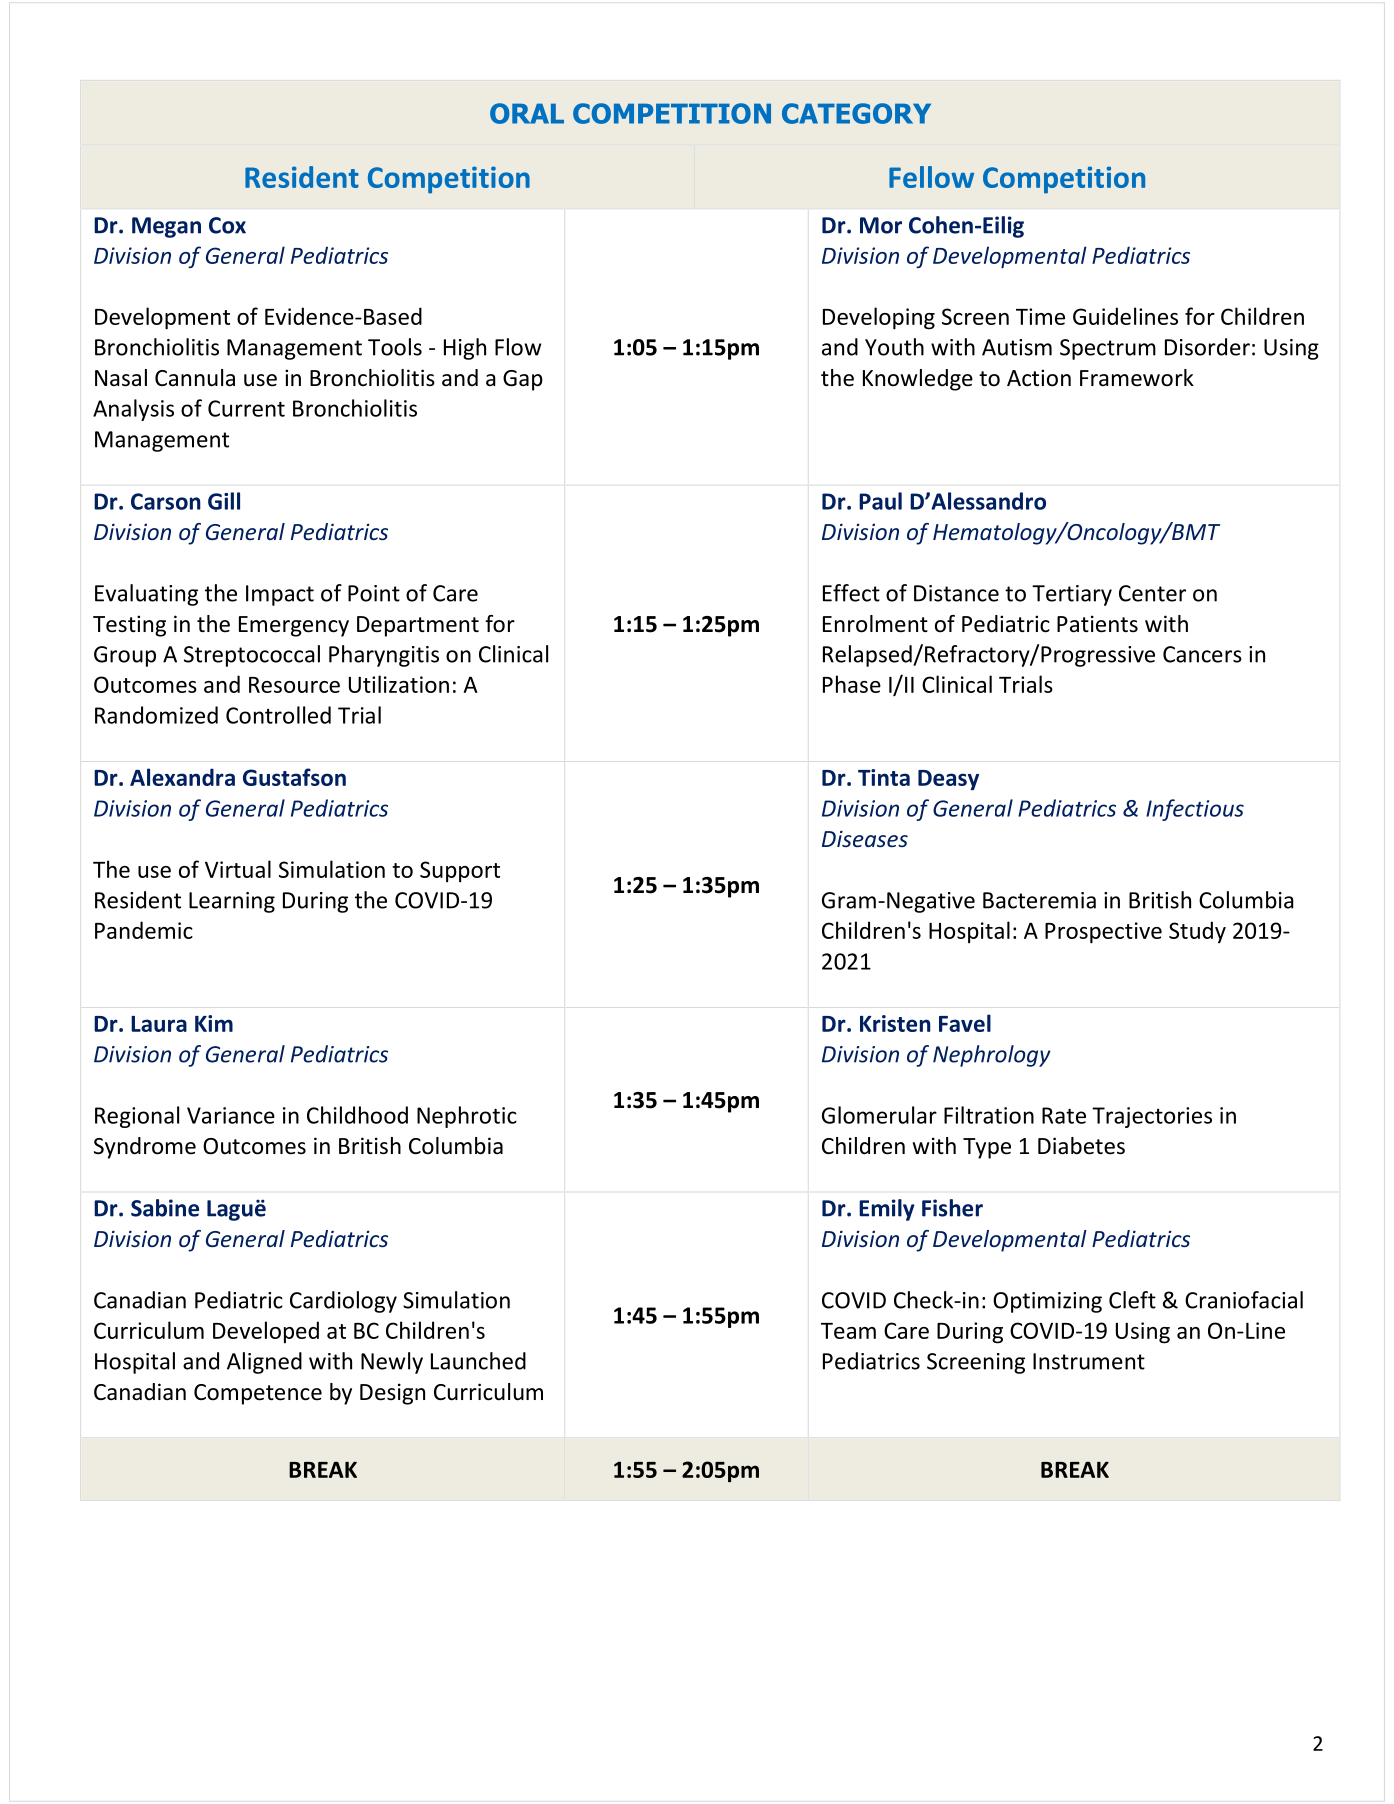 This document has height=1804, width=1394. I want to click on Phase, so click(852, 684).
